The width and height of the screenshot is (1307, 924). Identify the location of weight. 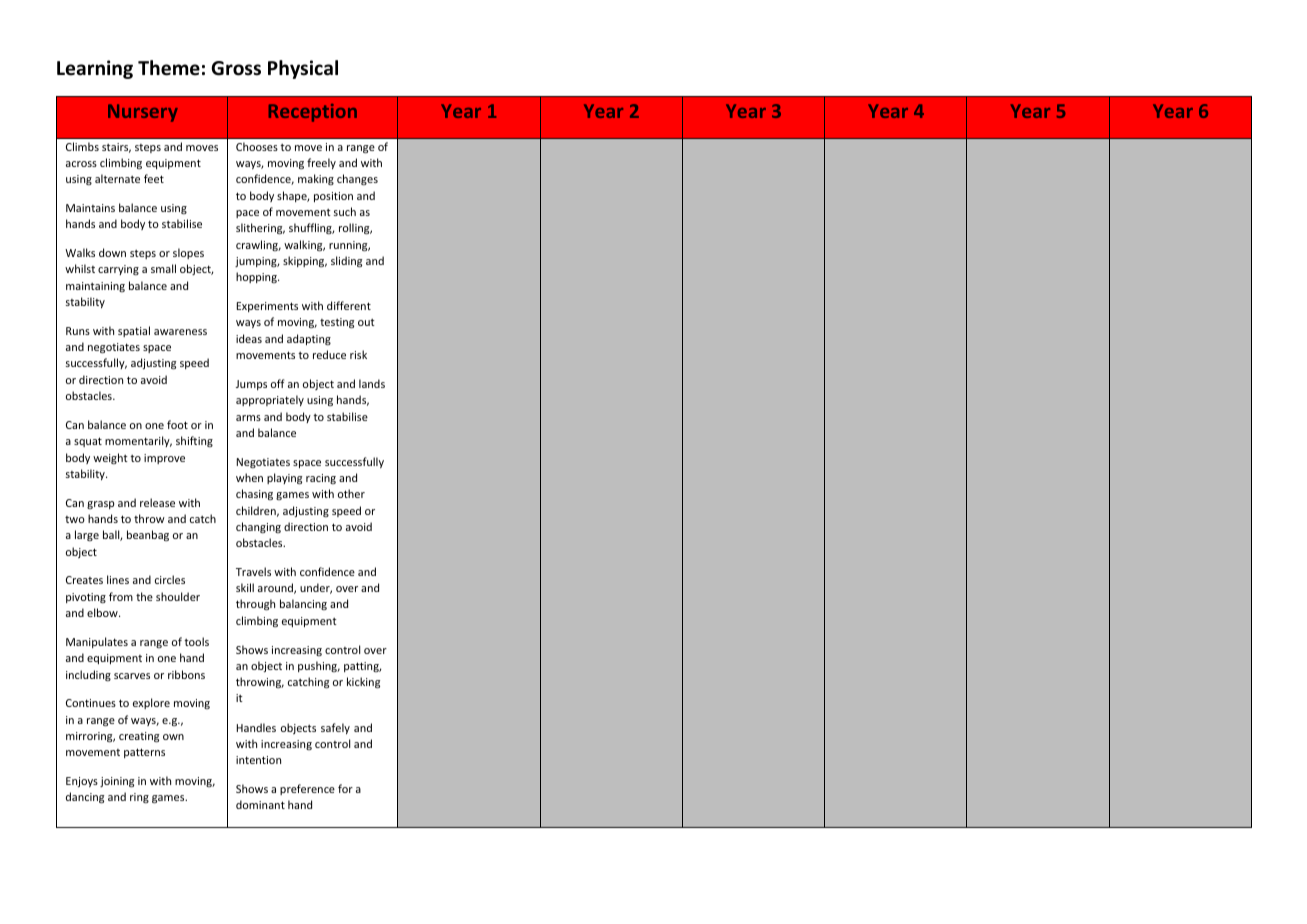
(110, 458).
